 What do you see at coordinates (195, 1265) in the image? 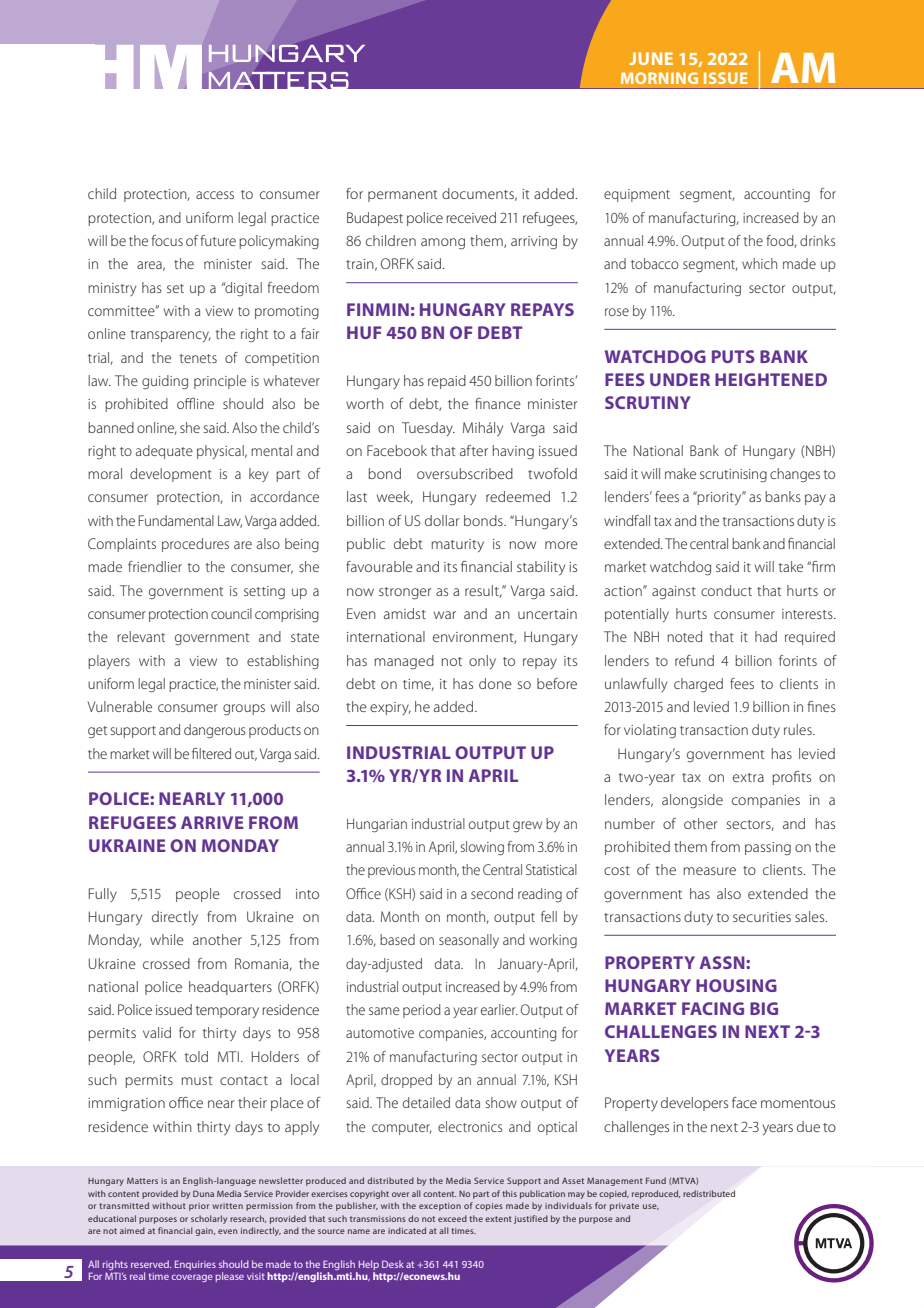
I see `Enquiries` at bounding box center [195, 1265].
